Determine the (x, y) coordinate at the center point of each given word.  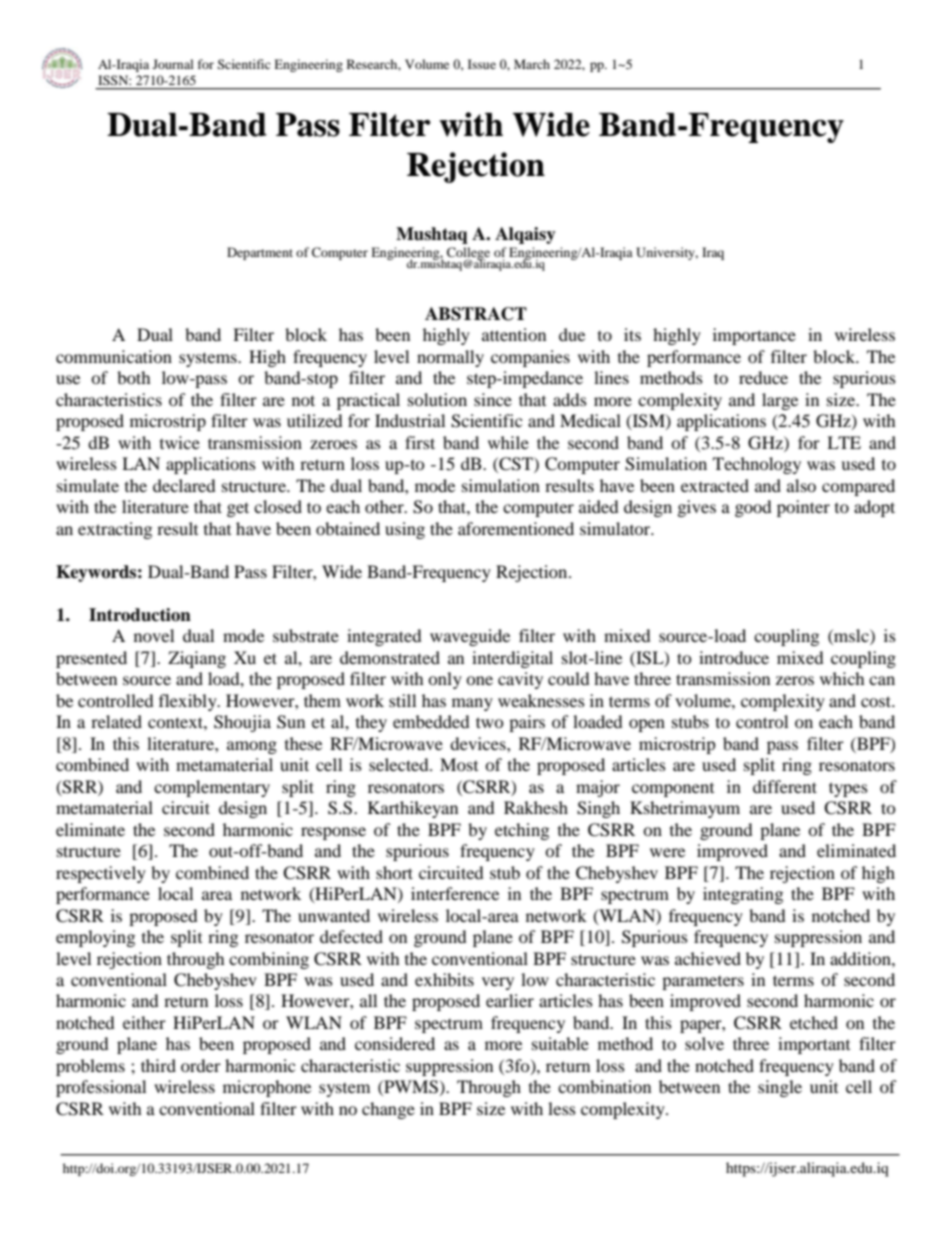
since (493, 399)
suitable (560, 1043)
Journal (173, 64)
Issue (482, 64)
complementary (212, 788)
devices (479, 743)
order (201, 1065)
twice (180, 442)
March (532, 64)
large (780, 401)
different (785, 786)
